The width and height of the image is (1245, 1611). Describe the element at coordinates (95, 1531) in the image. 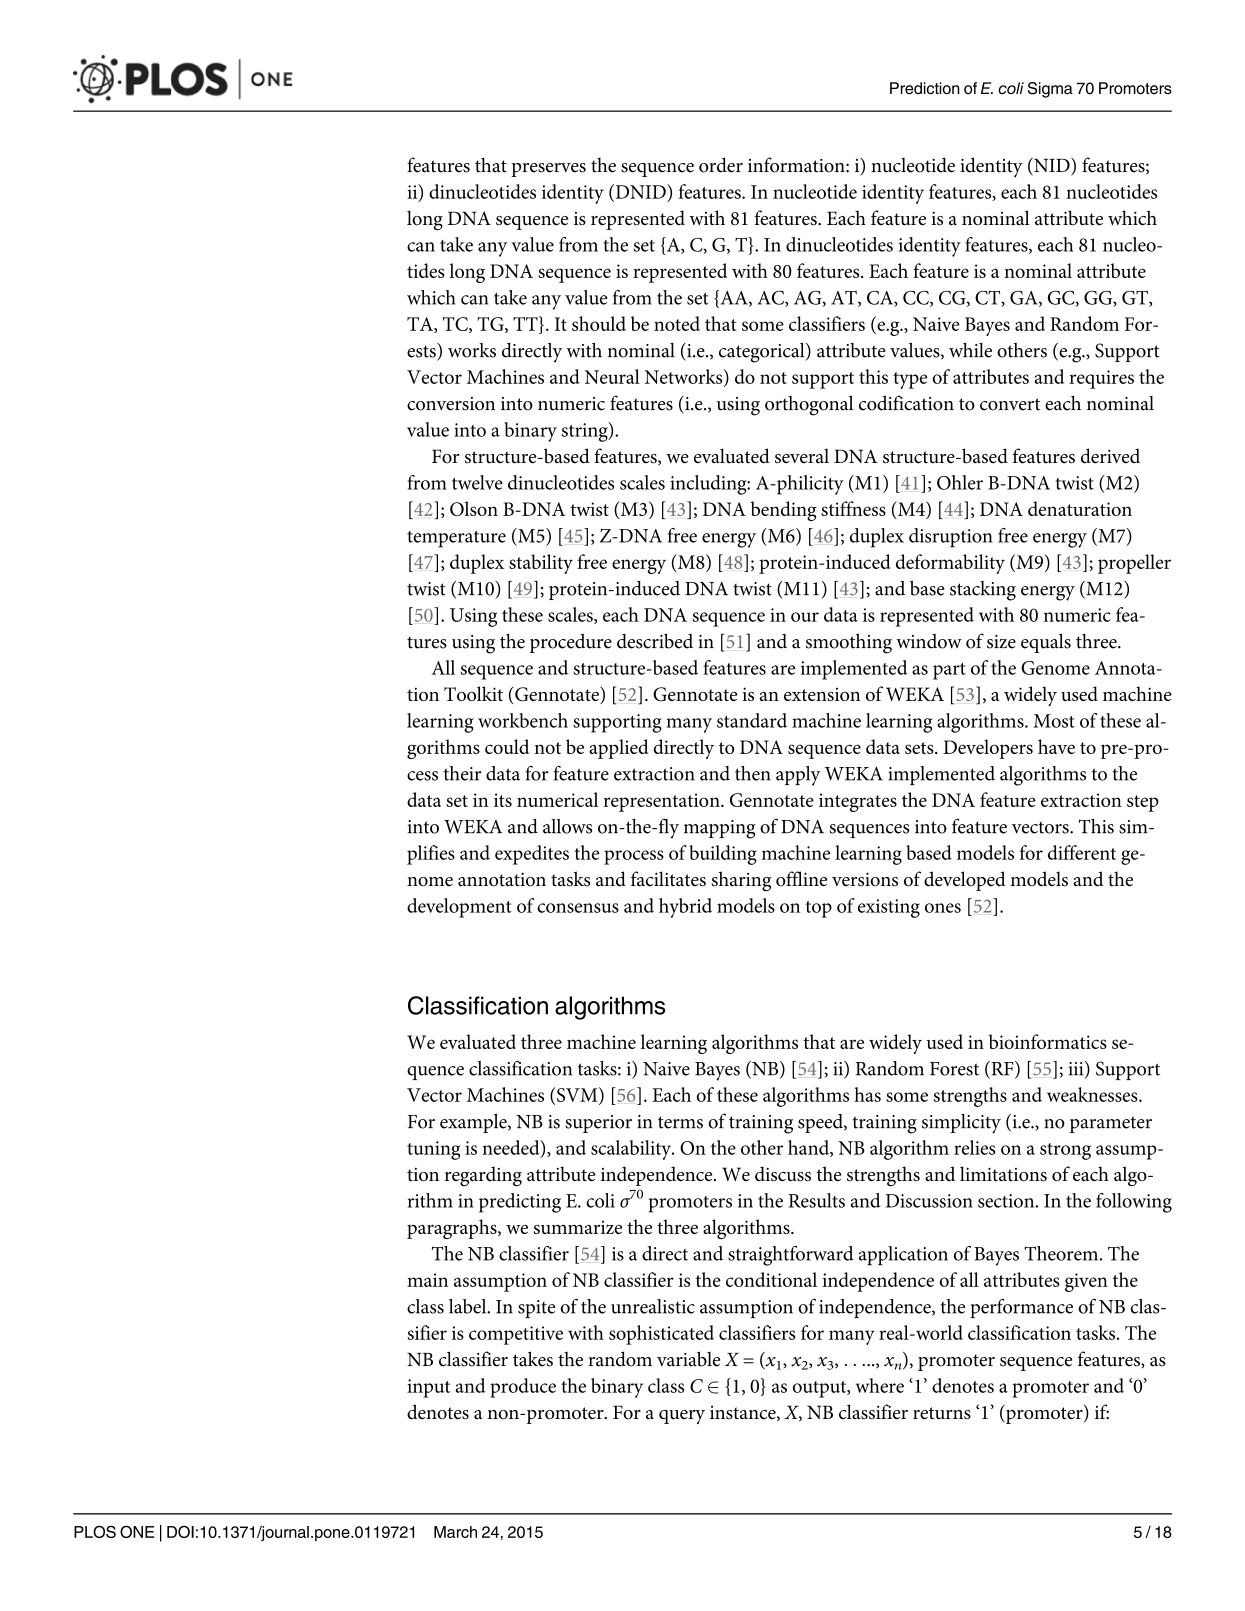

I see `PLOS` at that location.
